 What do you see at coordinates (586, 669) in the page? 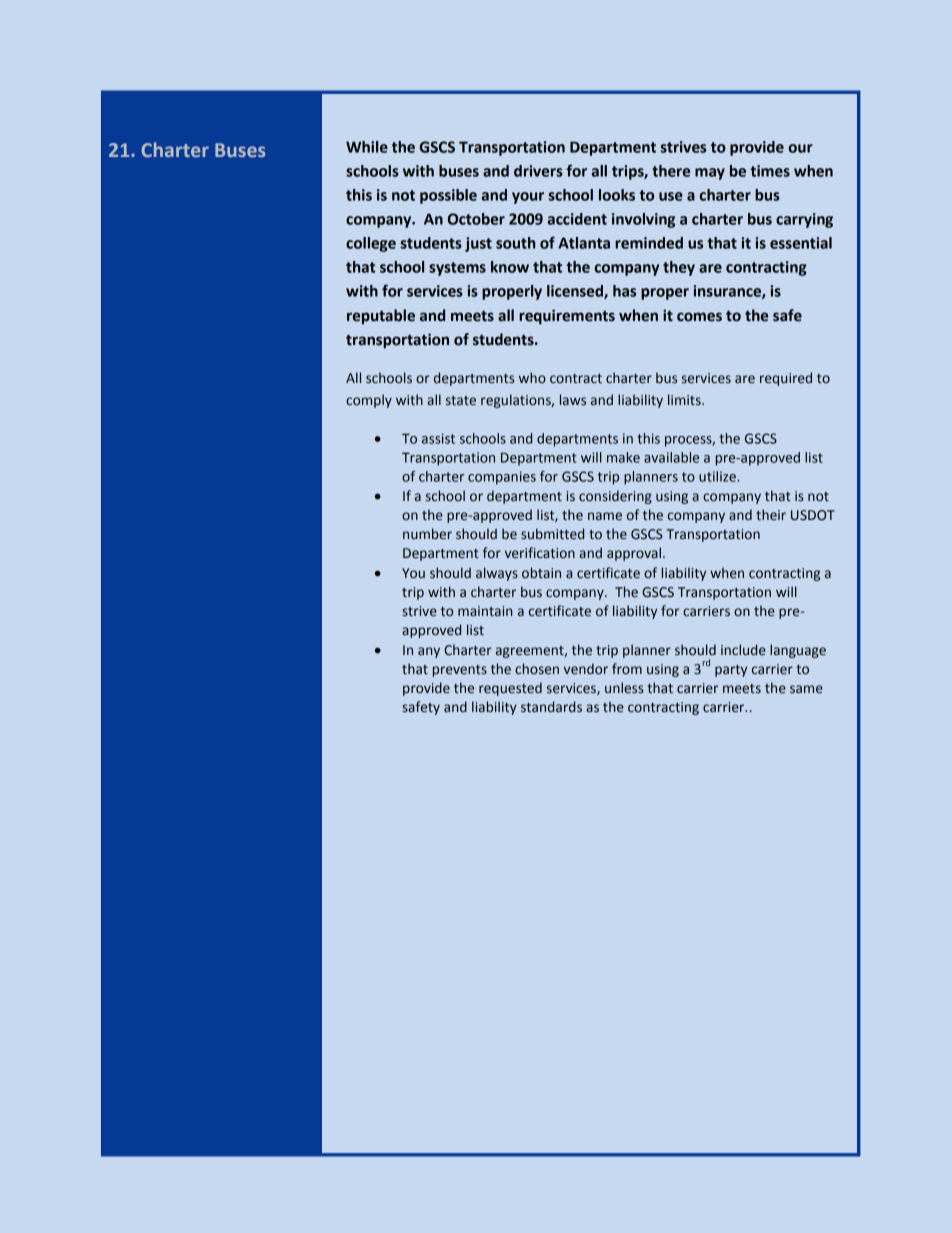
I see `vendor` at bounding box center [586, 669].
